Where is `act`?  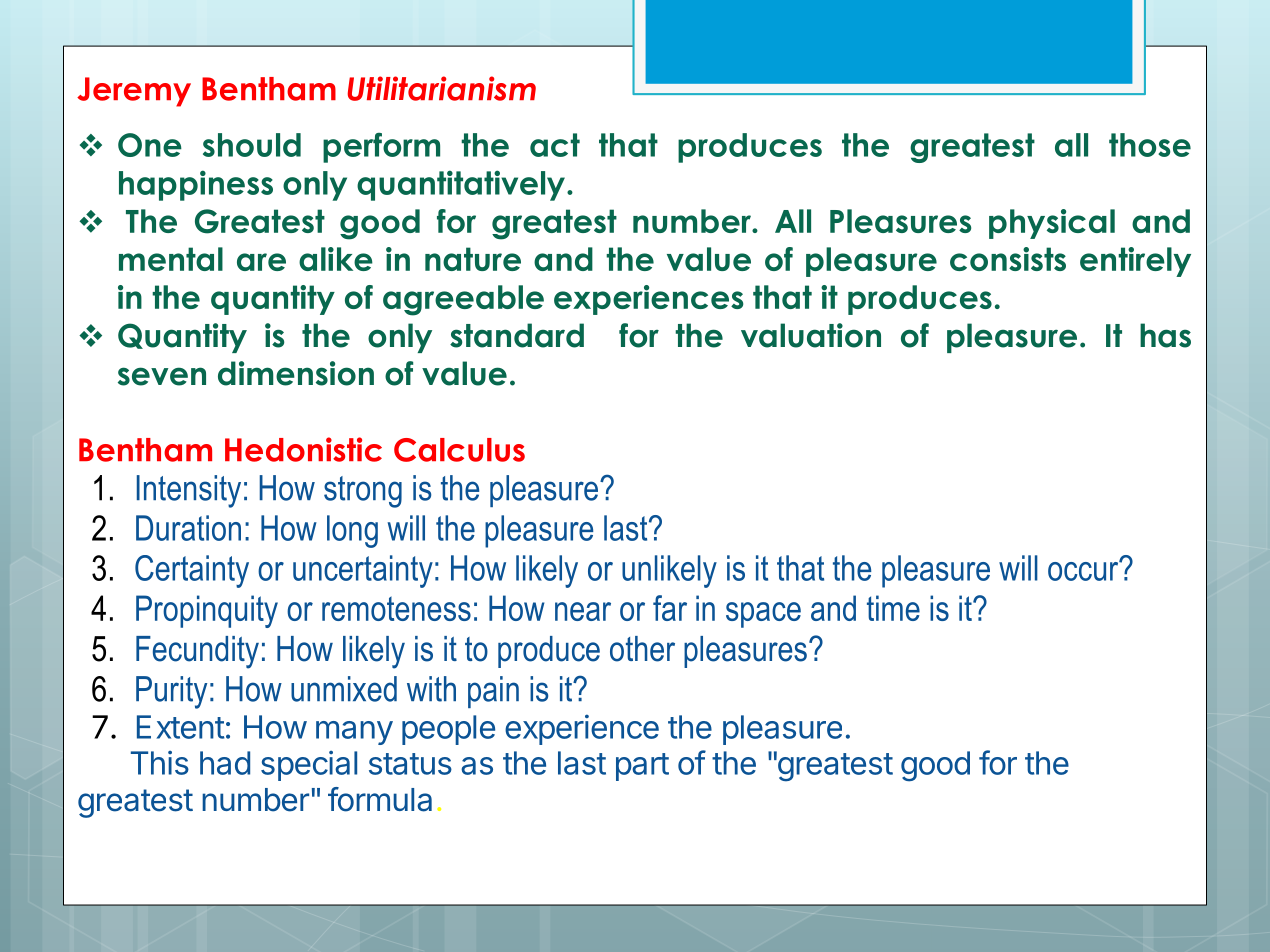 act is located at coordinates (555, 145).
